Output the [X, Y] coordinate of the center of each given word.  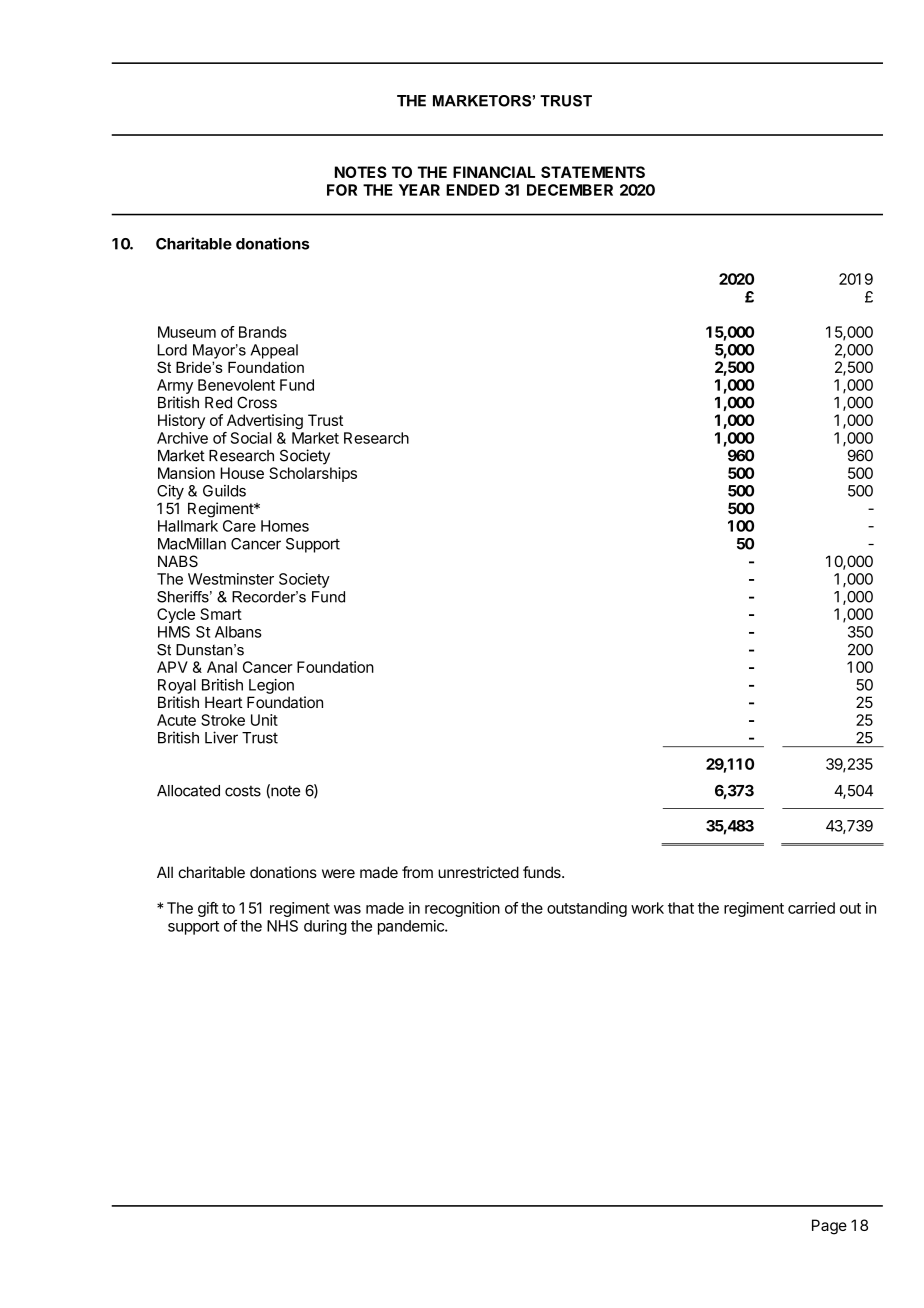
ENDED [472, 190]
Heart [224, 702]
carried [811, 908]
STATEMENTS [593, 172]
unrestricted [478, 872]
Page [829, 1227]
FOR [342, 190]
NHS [282, 926]
